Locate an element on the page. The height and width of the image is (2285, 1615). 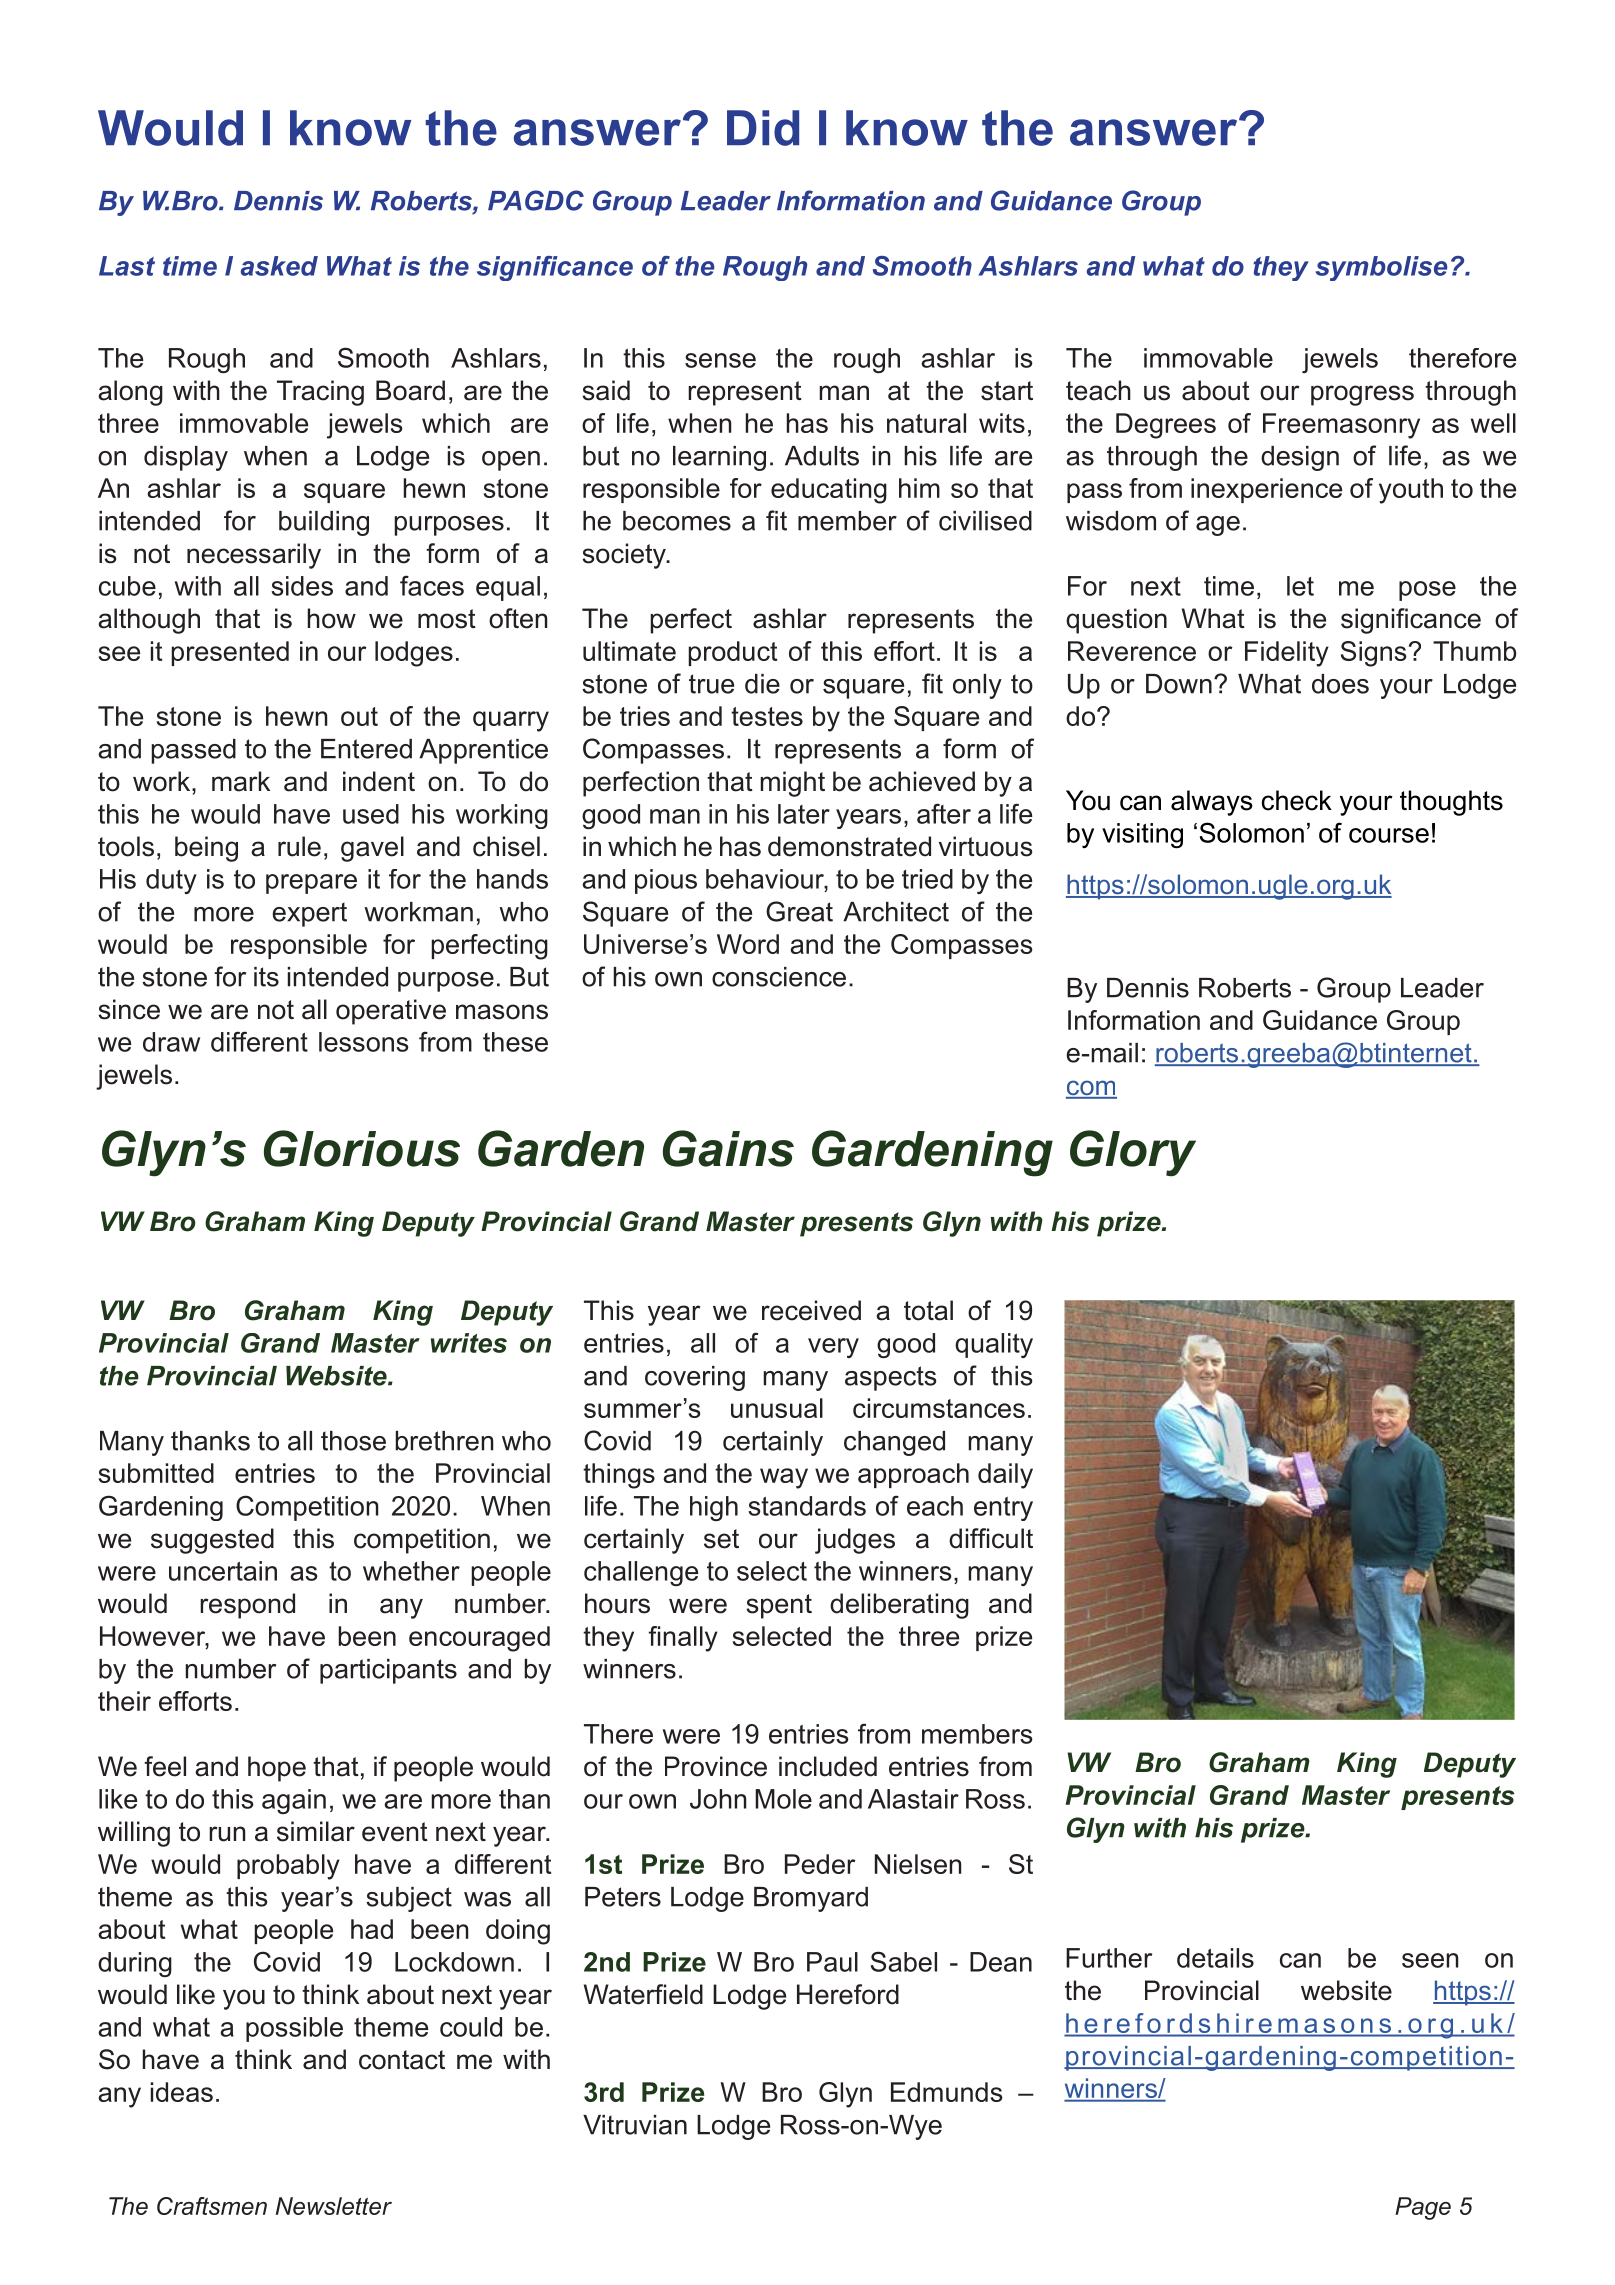
Newsletter is located at coordinates (334, 2206).
